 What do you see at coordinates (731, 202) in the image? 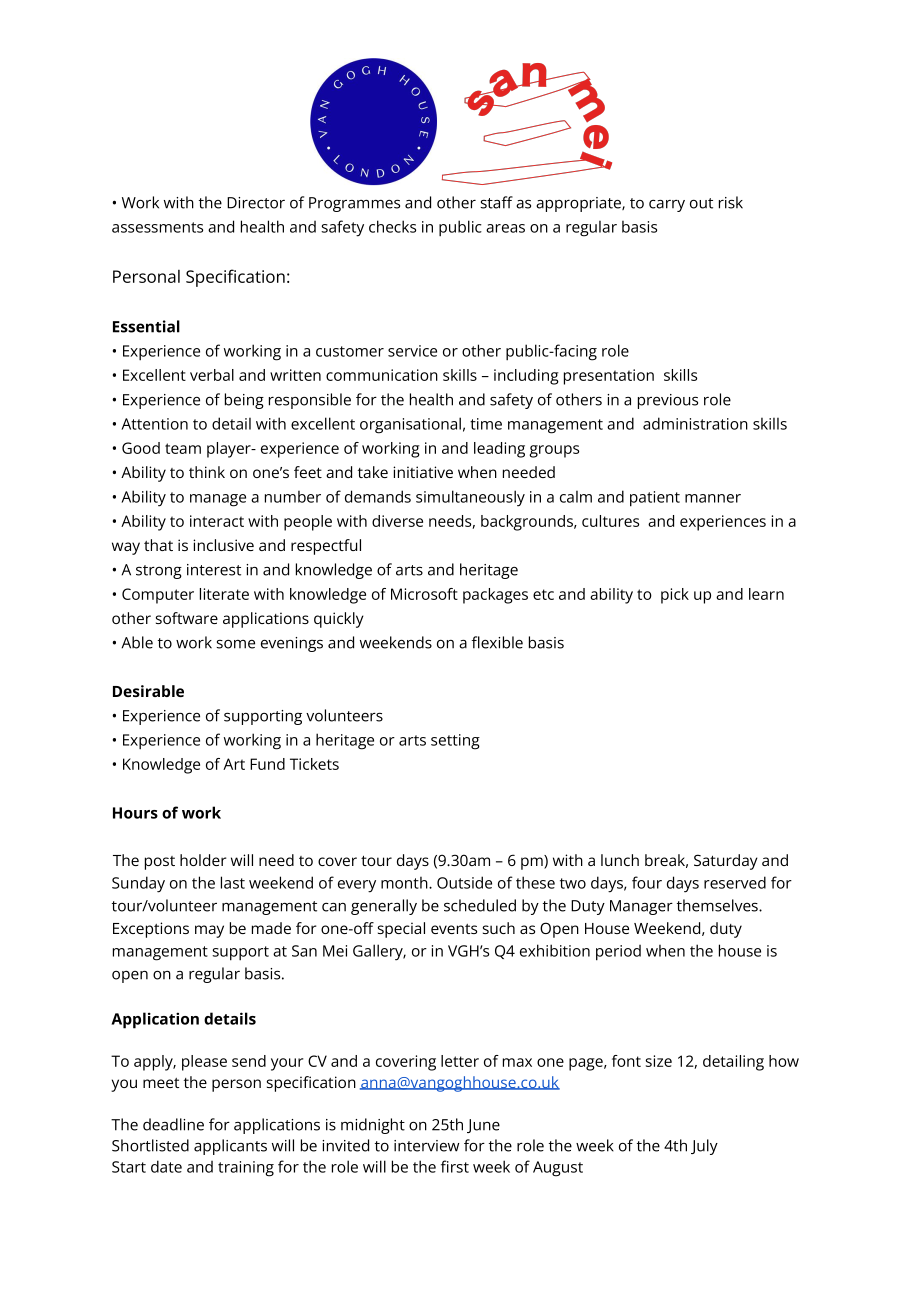
I see `risk` at bounding box center [731, 202].
